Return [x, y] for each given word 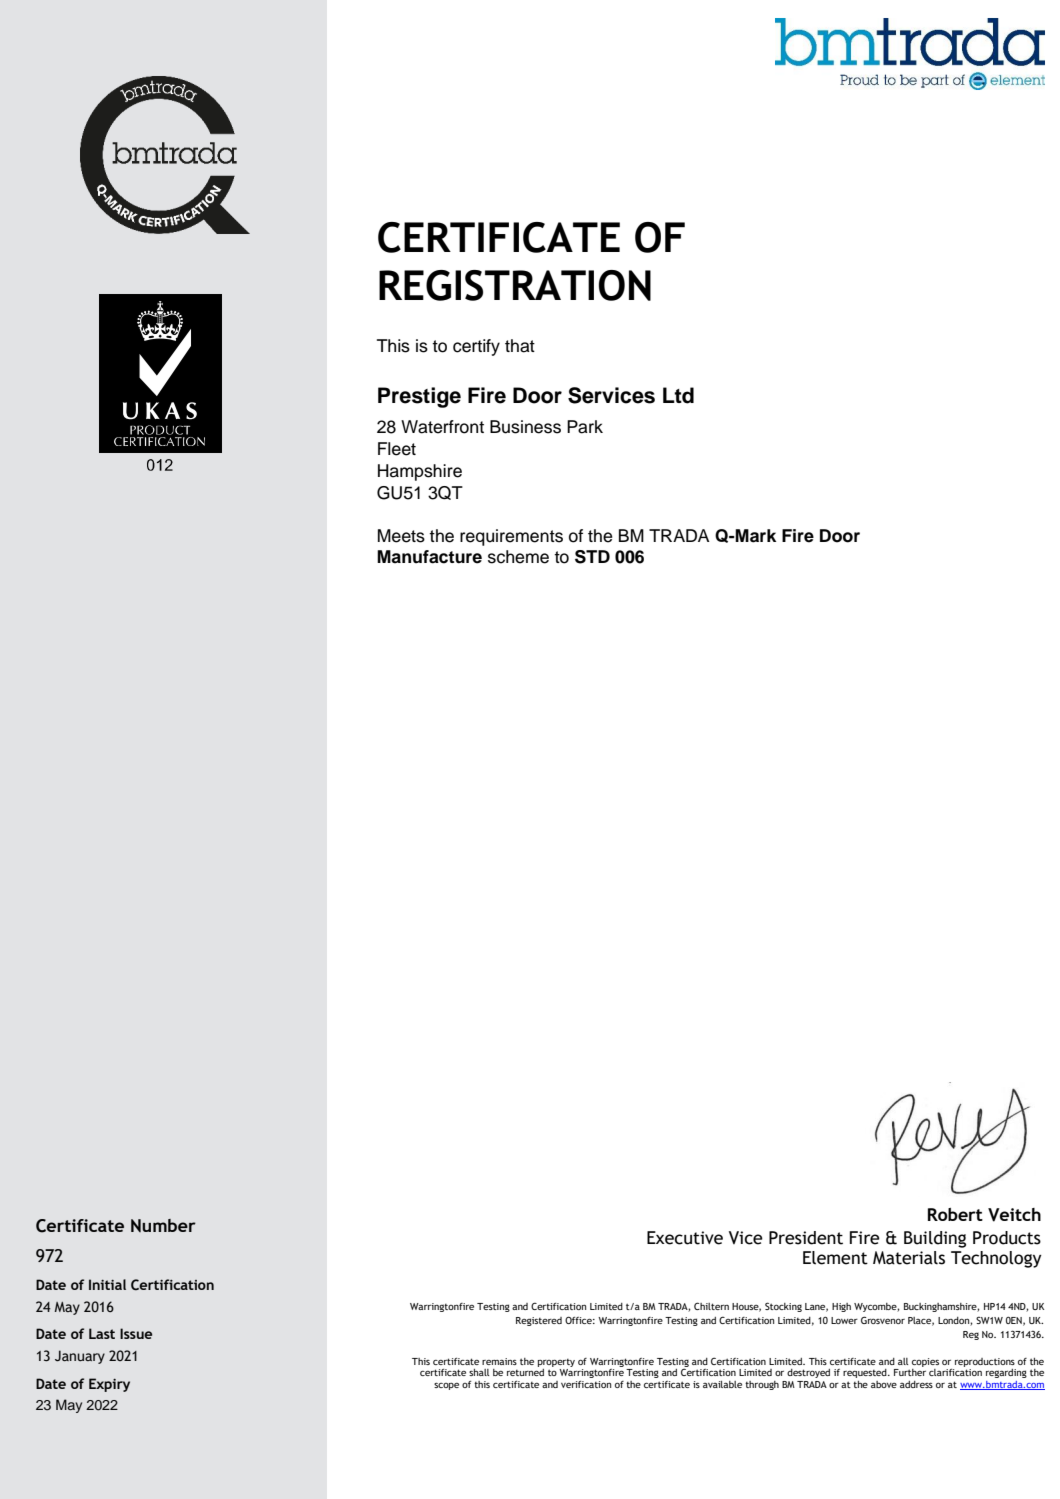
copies [925, 1362]
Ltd [678, 395]
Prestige [419, 397]
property [556, 1363]
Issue [136, 1333]
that [520, 346]
